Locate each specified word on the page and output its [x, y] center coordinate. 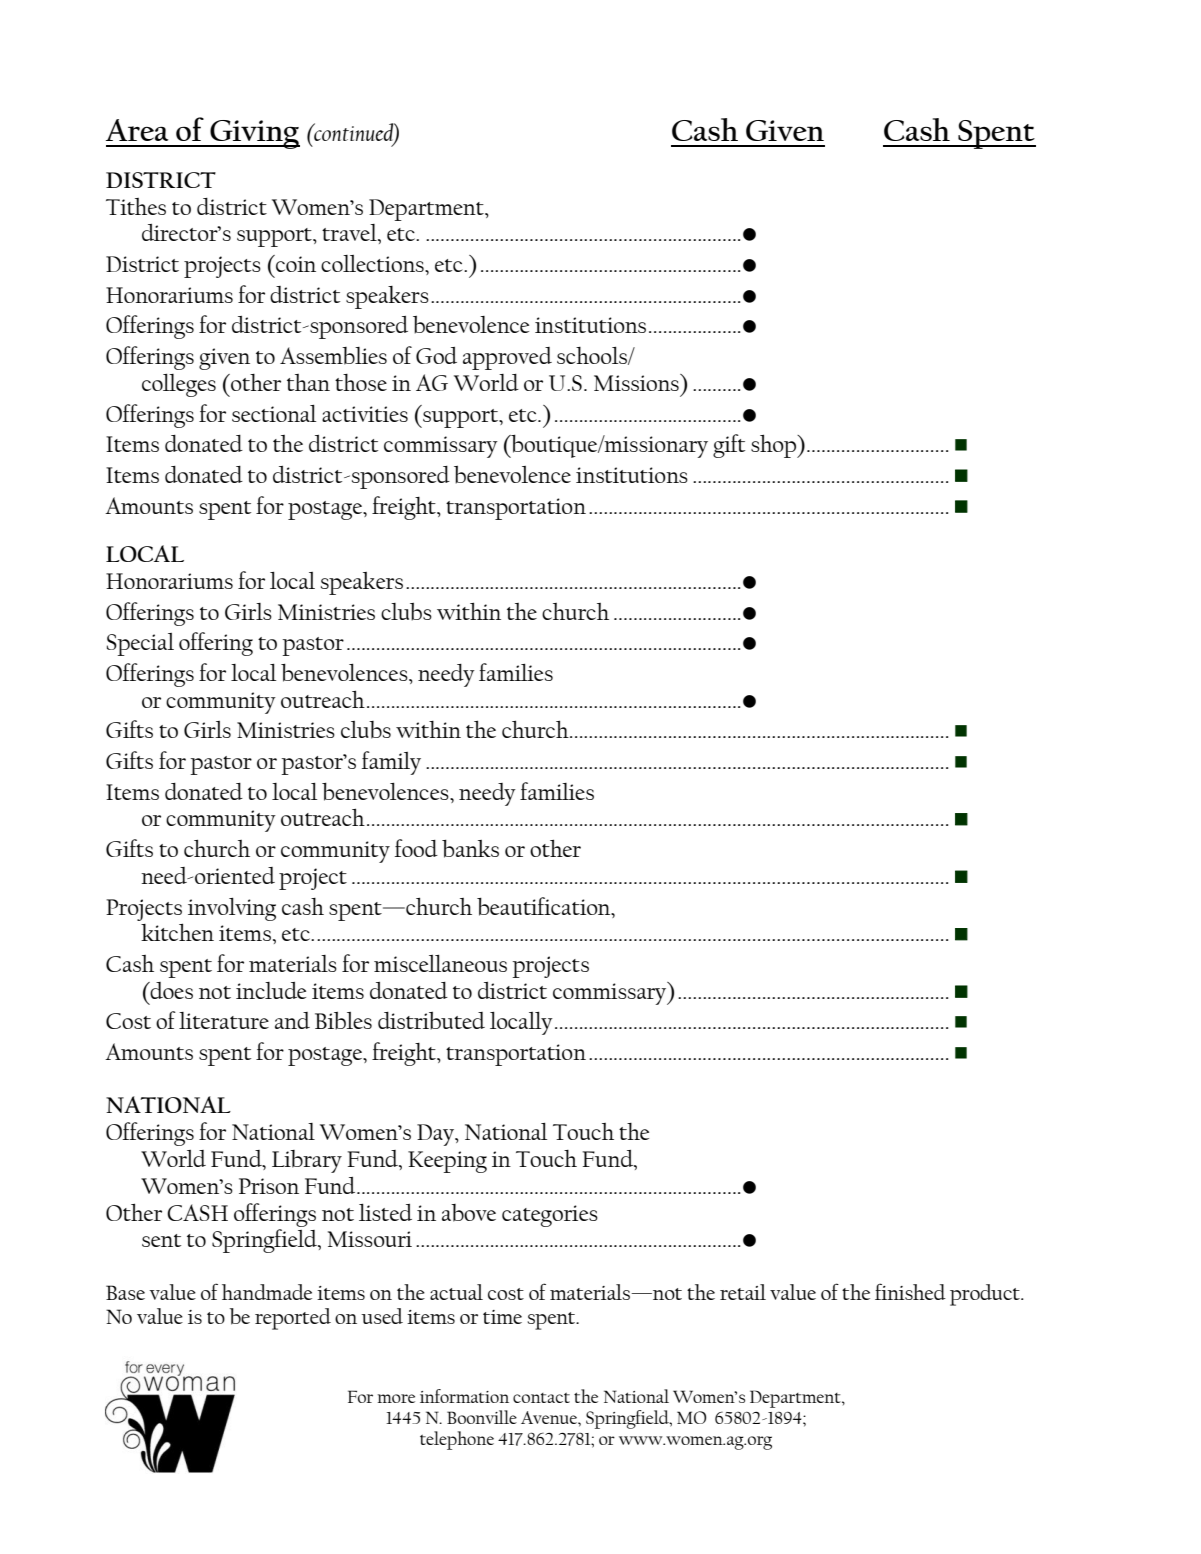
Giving [254, 134]
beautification [545, 907]
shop [775, 446]
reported [293, 1319]
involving [232, 909]
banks [470, 849]
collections [373, 263]
